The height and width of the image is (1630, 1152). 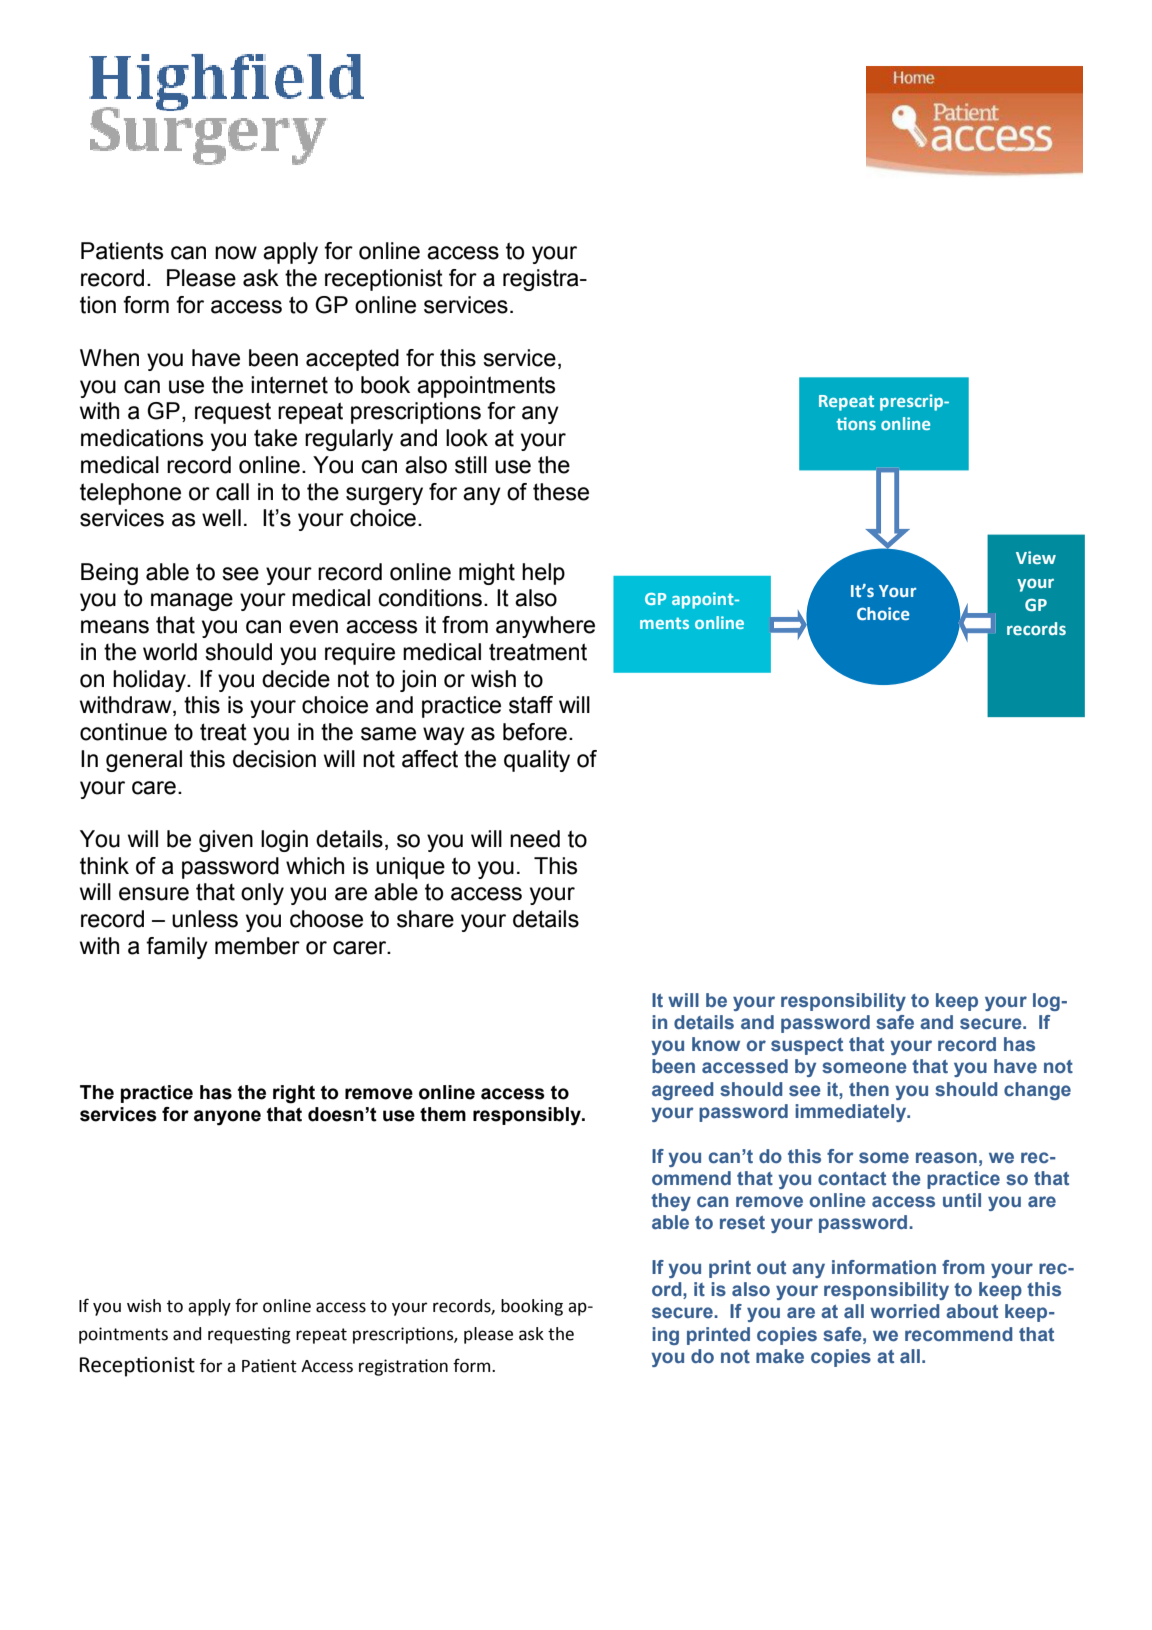 What do you see at coordinates (177, 948) in the image?
I see `family` at bounding box center [177, 948].
